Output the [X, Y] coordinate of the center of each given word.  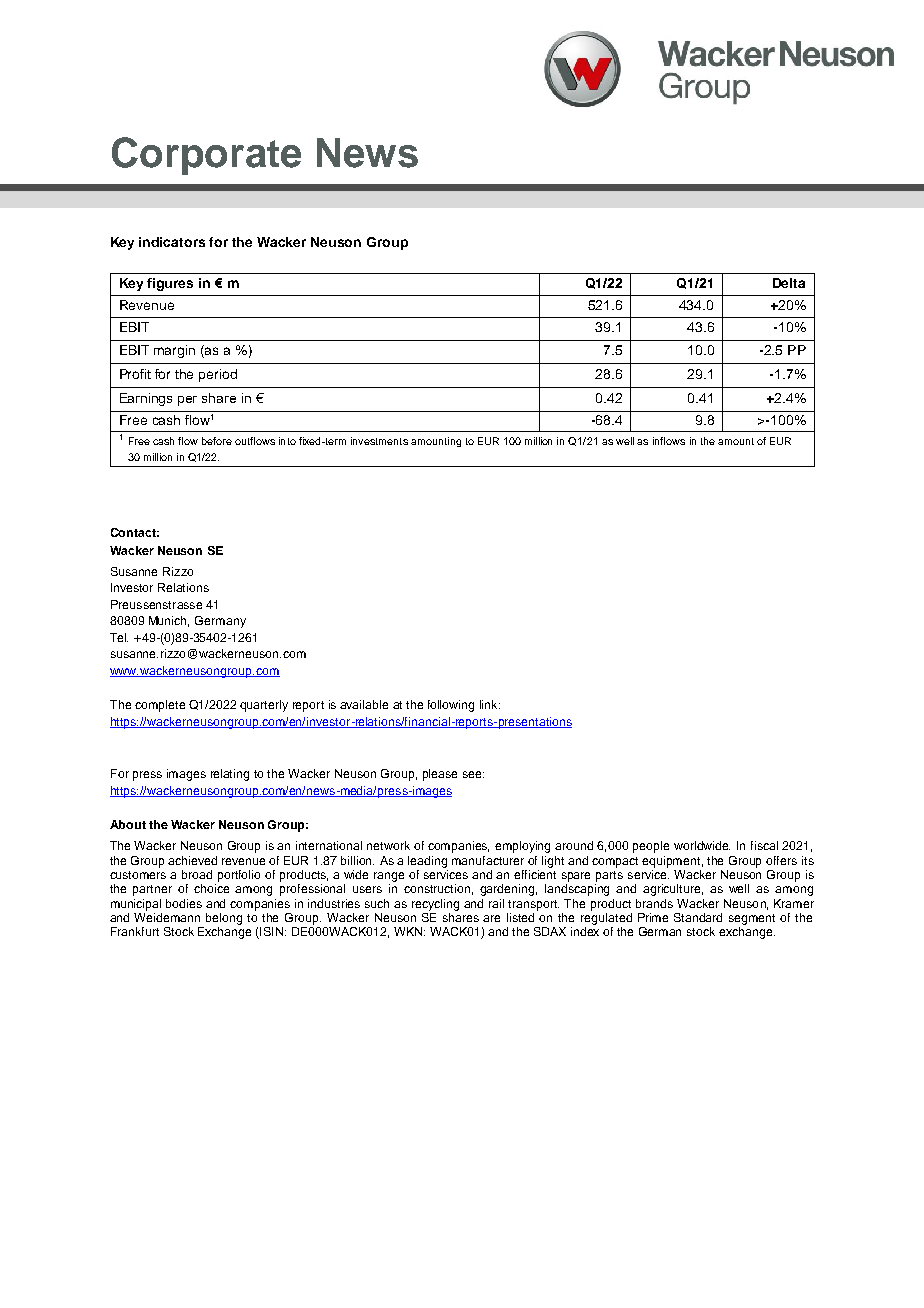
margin [174, 351]
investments [379, 441]
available [364, 704]
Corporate [206, 156]
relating [230, 775]
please [440, 775]
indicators [172, 242]
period [218, 375]
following [451, 706]
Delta [789, 283]
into [287, 441]
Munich [169, 621]
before [217, 441]
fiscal [764, 845]
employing [522, 847]
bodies [184, 903]
